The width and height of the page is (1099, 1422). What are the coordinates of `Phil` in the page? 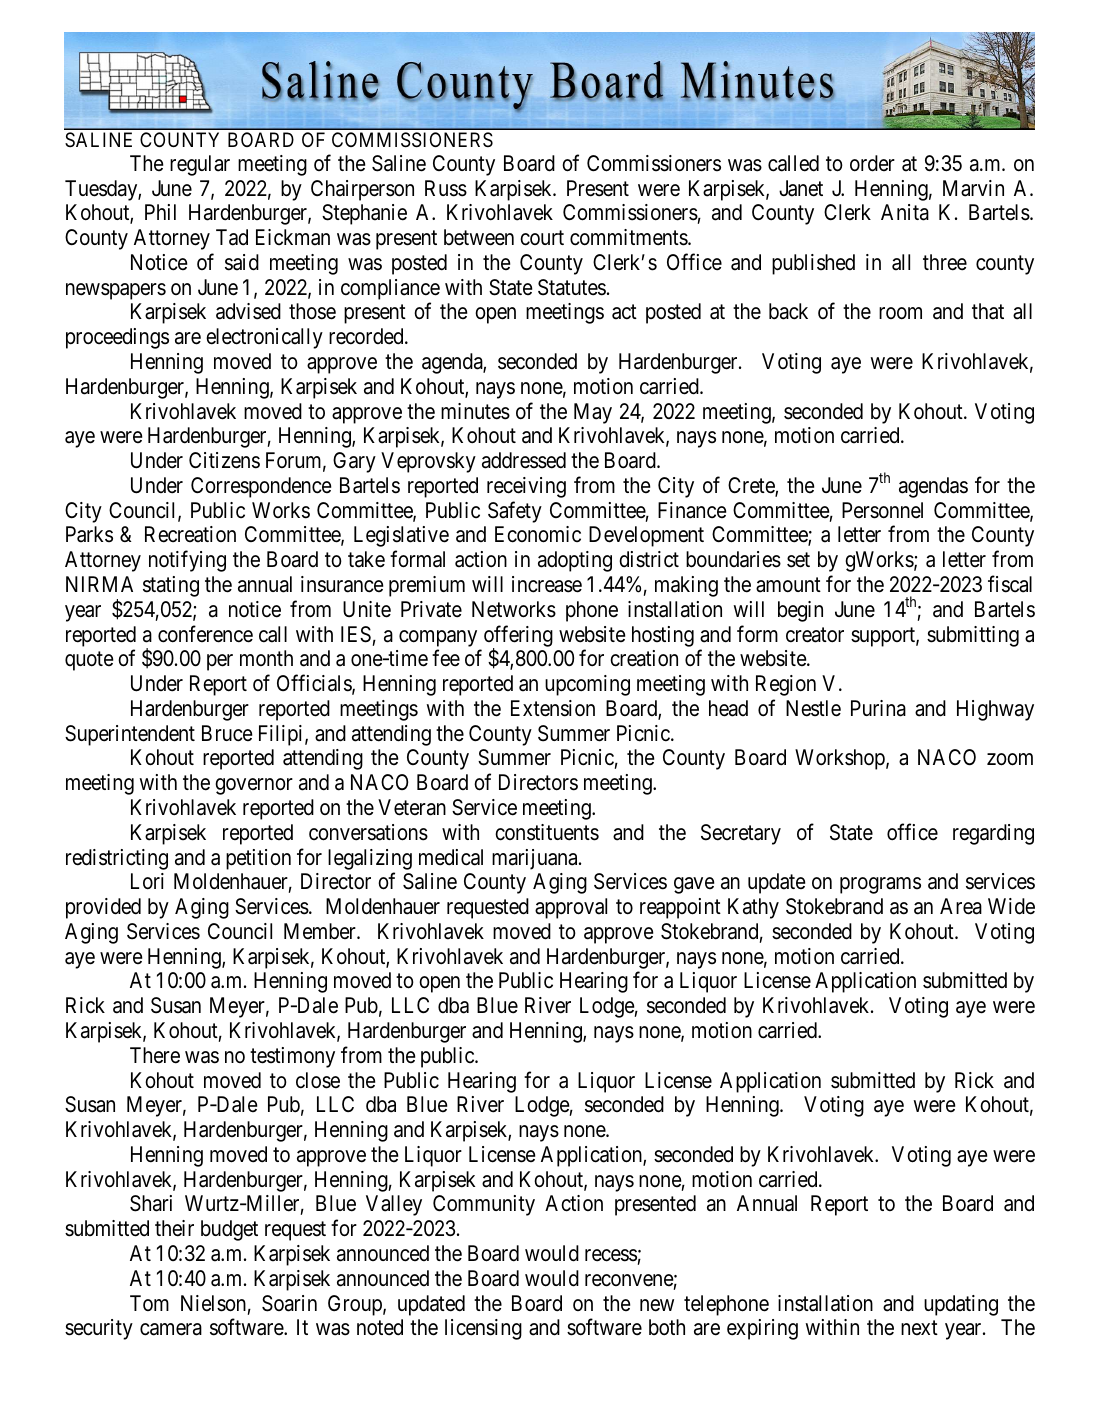 It's located at (160, 212).
